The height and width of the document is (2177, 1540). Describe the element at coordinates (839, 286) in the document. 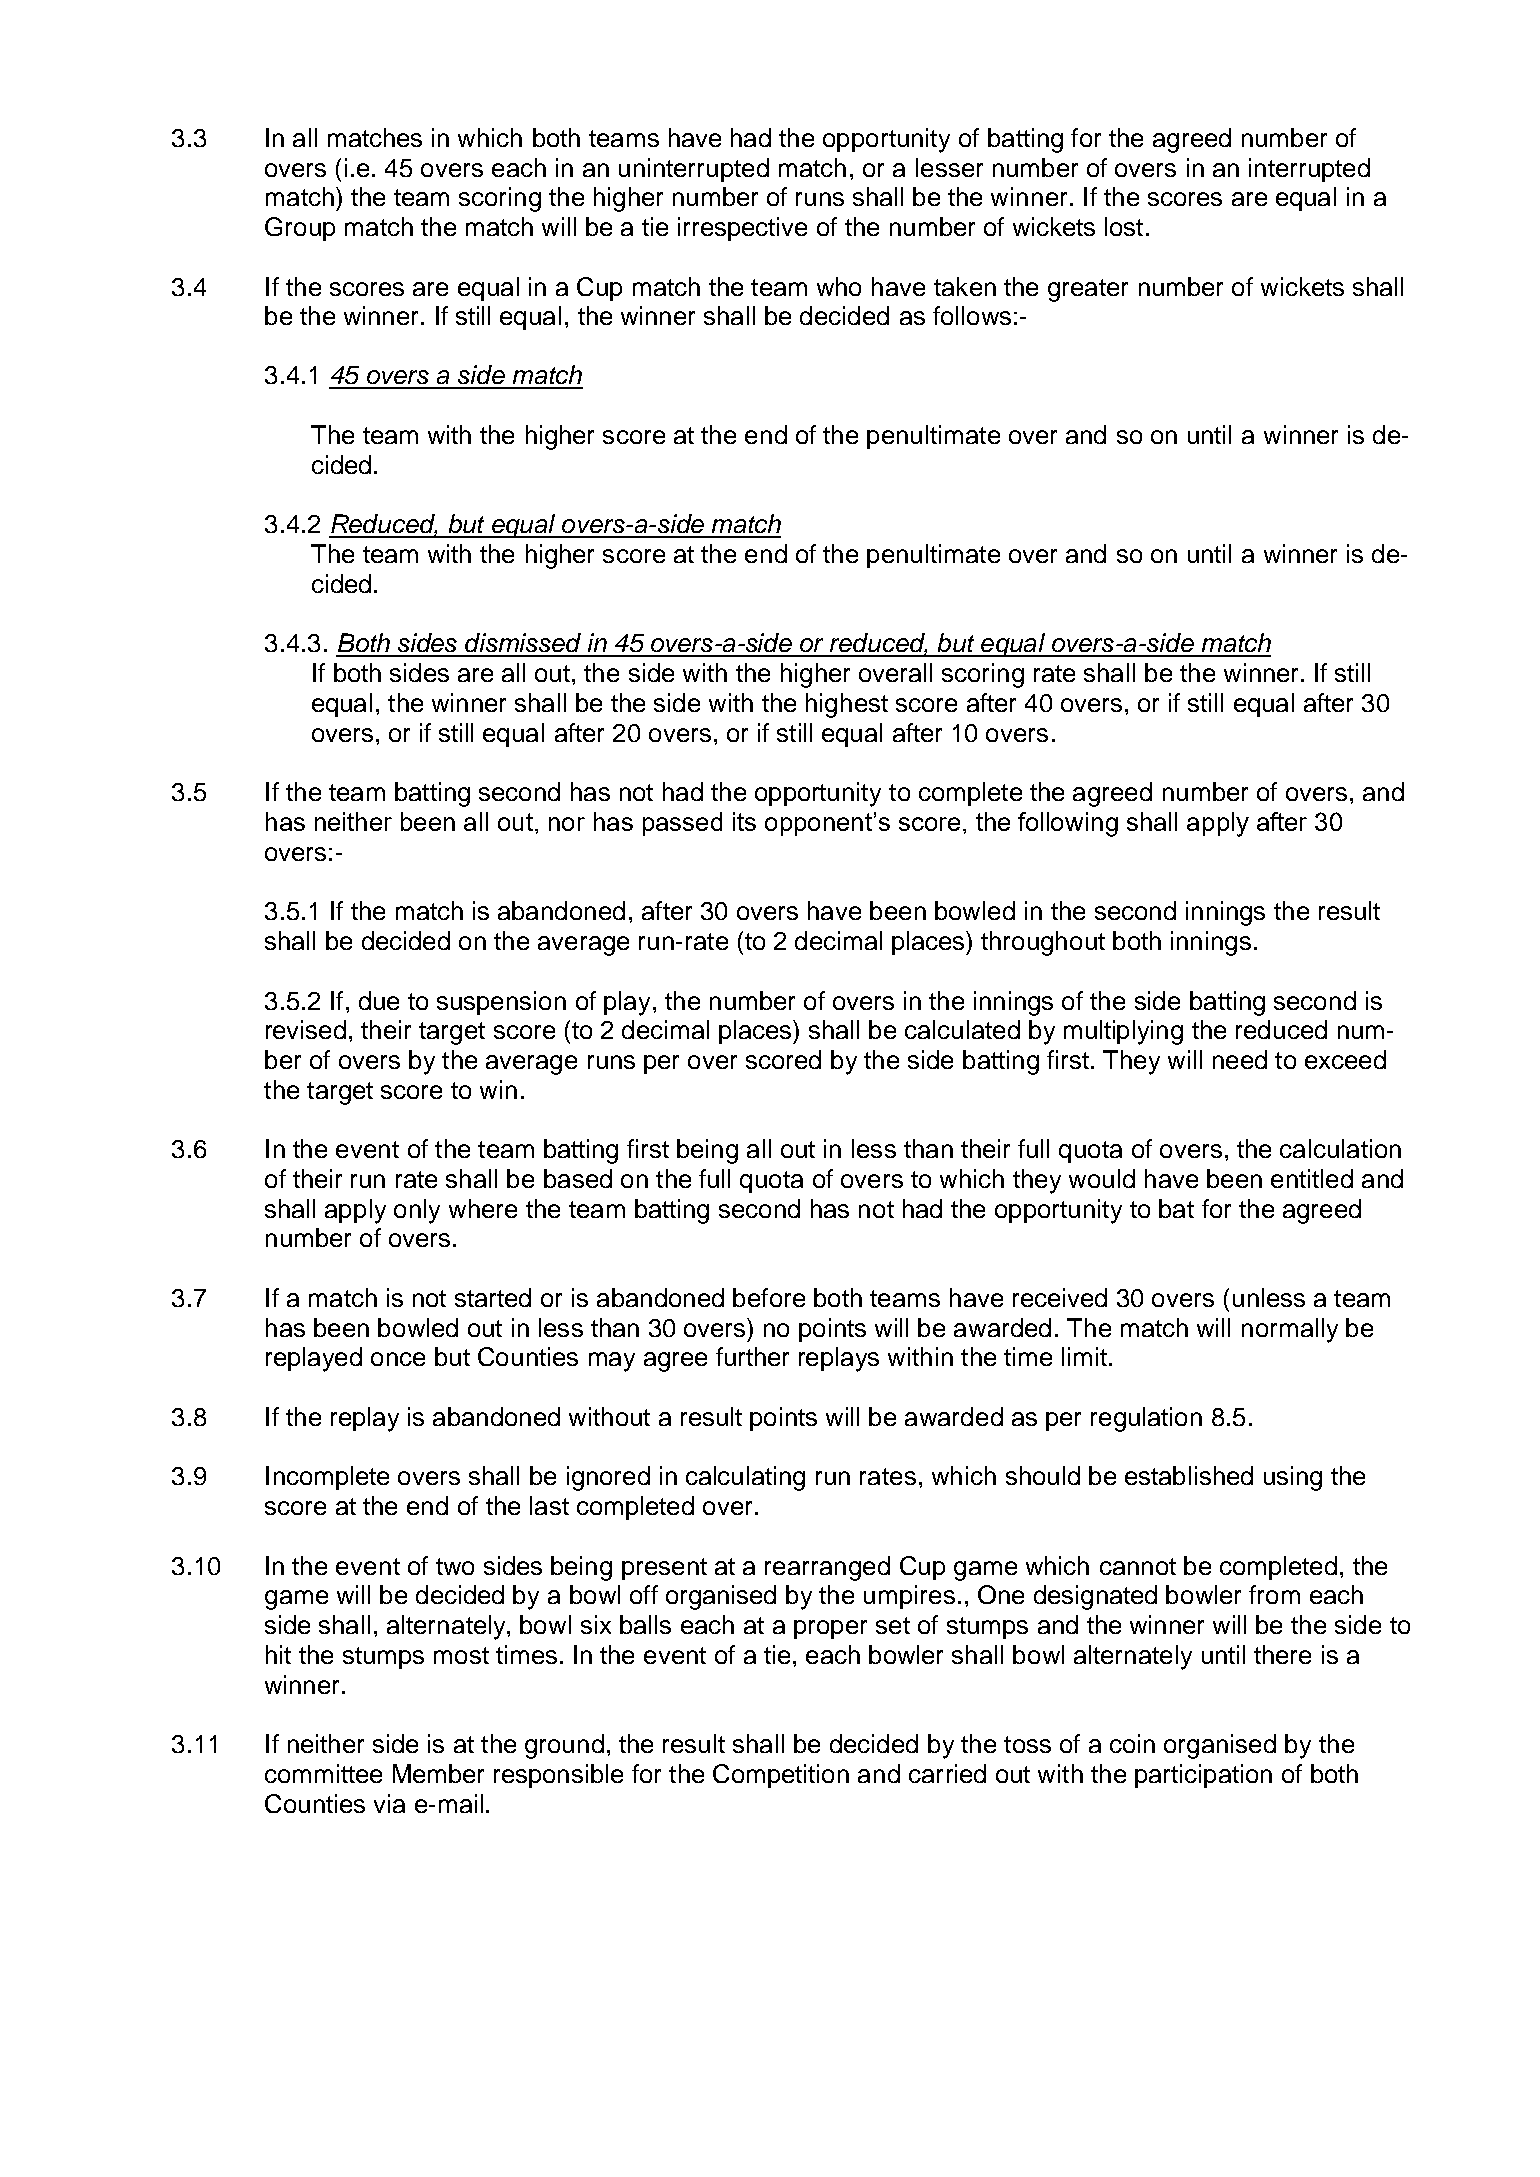

I see `who` at that location.
